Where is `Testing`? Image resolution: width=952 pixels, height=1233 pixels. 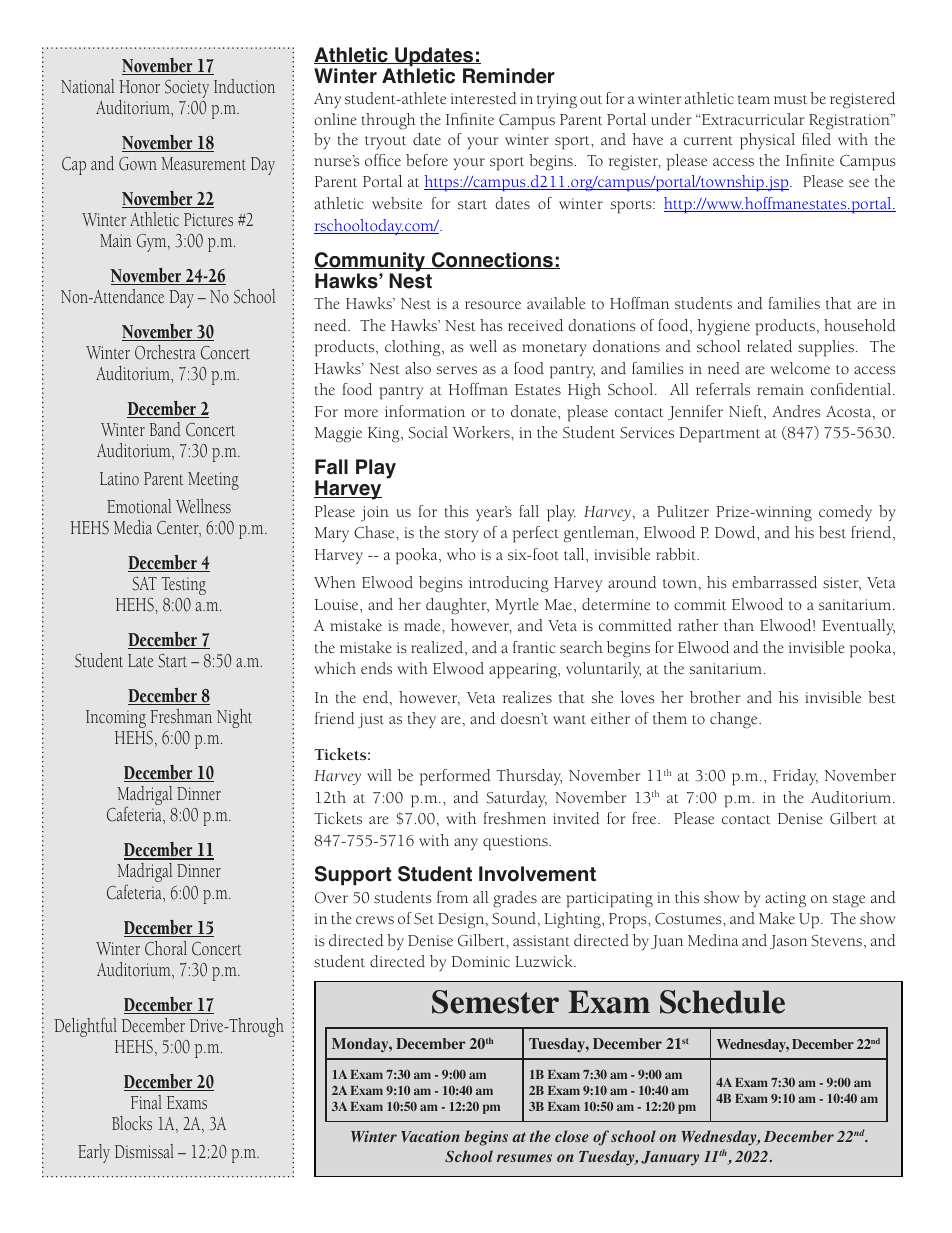
Testing is located at coordinates (183, 586).
